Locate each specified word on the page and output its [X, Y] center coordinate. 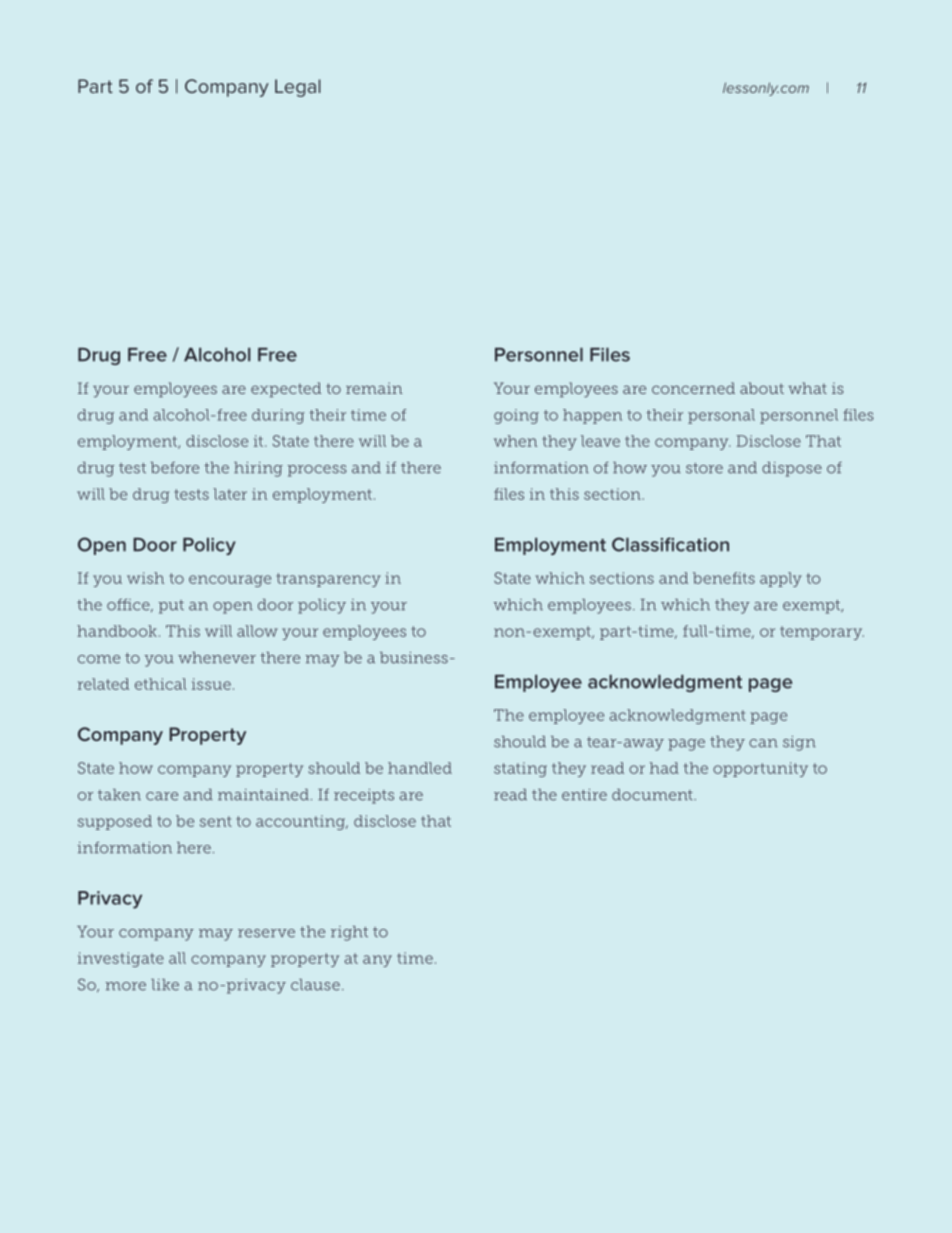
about [762, 388]
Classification [670, 544]
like [165, 985]
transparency [328, 580]
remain [374, 388]
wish [145, 578]
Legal [298, 88]
